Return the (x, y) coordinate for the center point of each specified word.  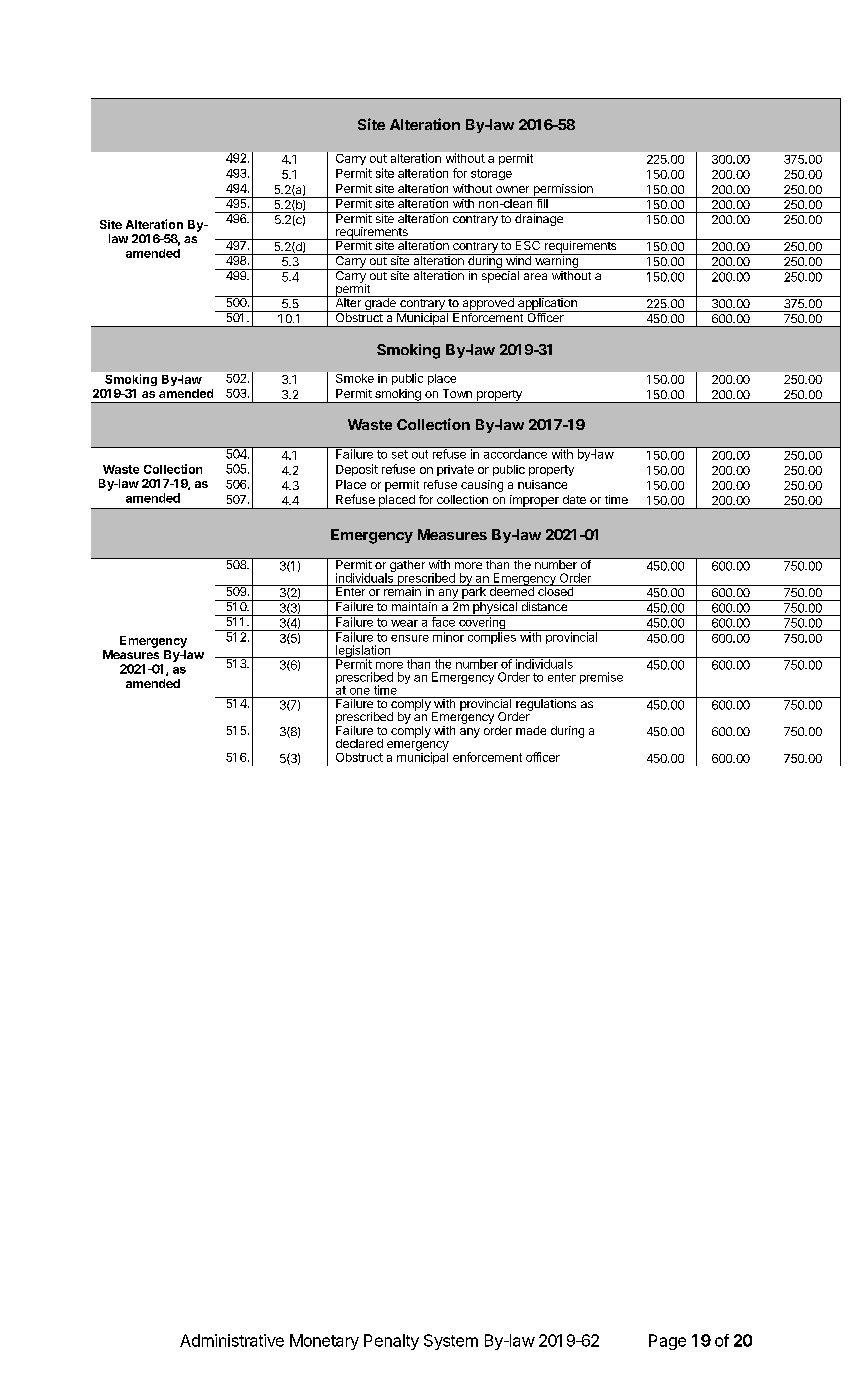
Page (667, 1342)
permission (563, 191)
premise (601, 678)
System (451, 1342)
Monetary (324, 1342)
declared (359, 743)
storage (491, 174)
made (531, 730)
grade (380, 304)
